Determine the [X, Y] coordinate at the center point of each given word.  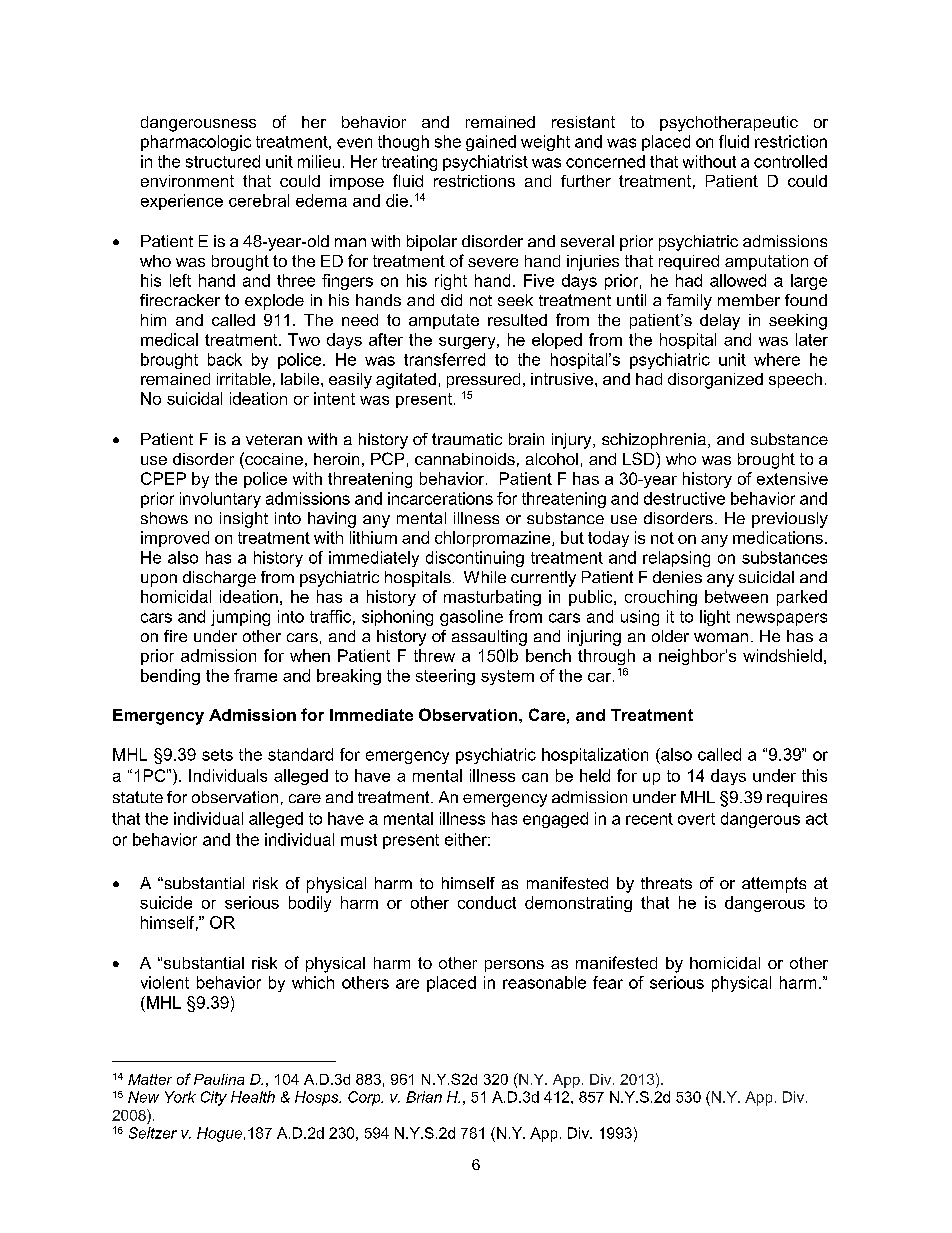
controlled [790, 161]
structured [223, 161]
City [214, 1098]
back [225, 359]
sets [217, 755]
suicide [166, 902]
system [507, 677]
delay [720, 322]
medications [778, 537]
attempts [774, 885]
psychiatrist [485, 163]
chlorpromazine [494, 539]
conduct [487, 902]
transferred [444, 359]
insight [244, 520]
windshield [782, 655]
